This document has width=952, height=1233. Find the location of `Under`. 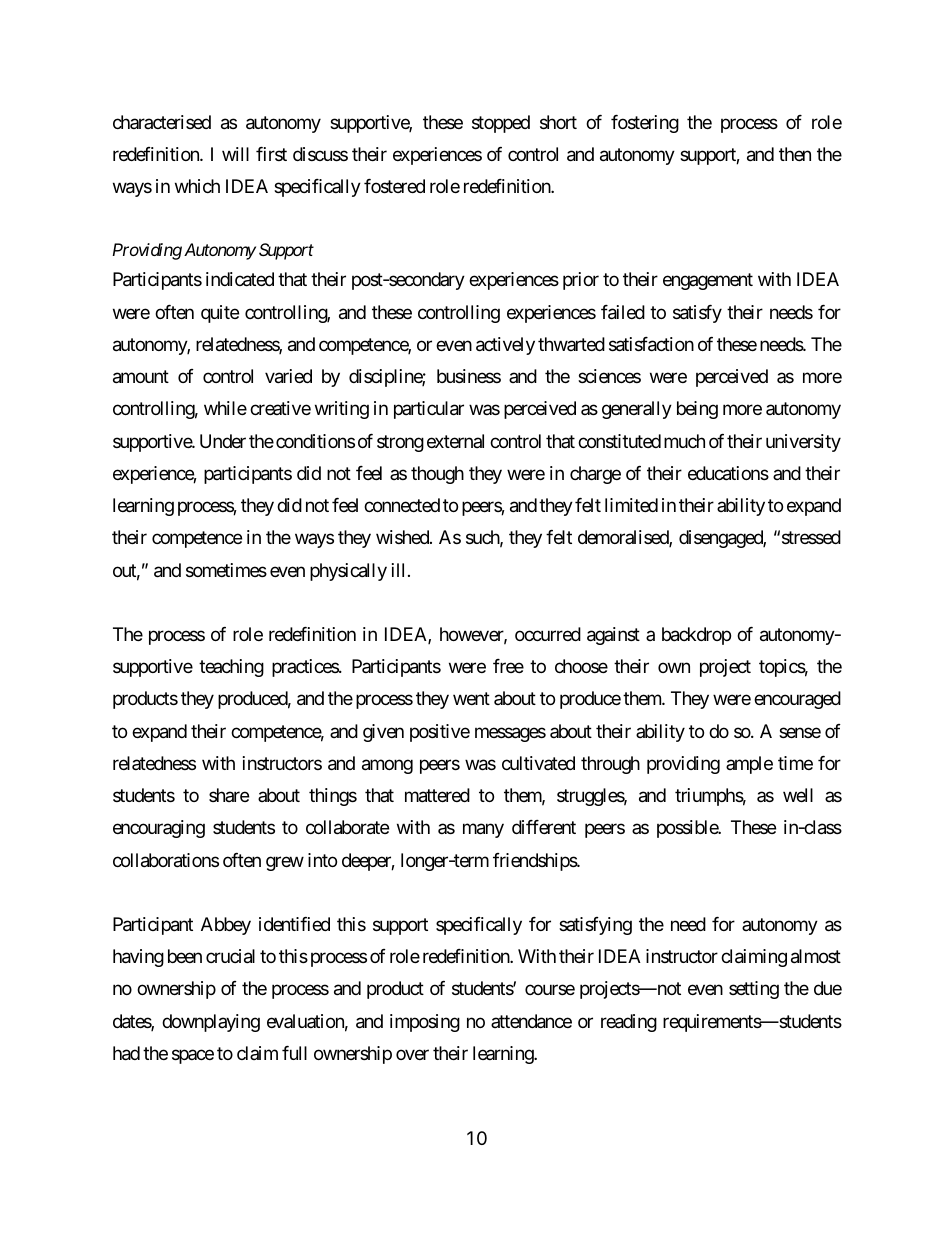

Under is located at coordinates (223, 441).
